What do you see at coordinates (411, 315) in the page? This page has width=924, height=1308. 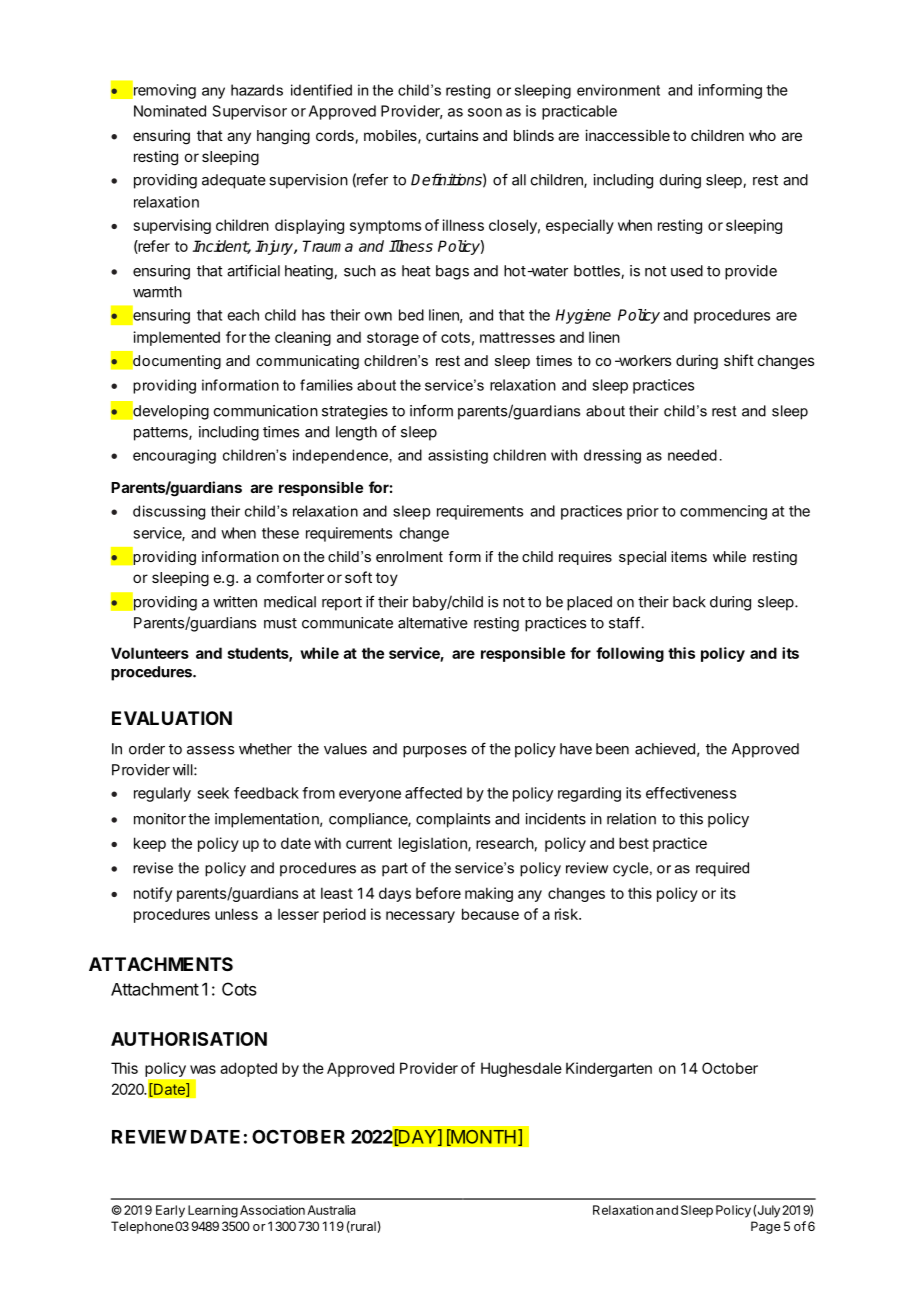 I see `bed` at bounding box center [411, 315].
